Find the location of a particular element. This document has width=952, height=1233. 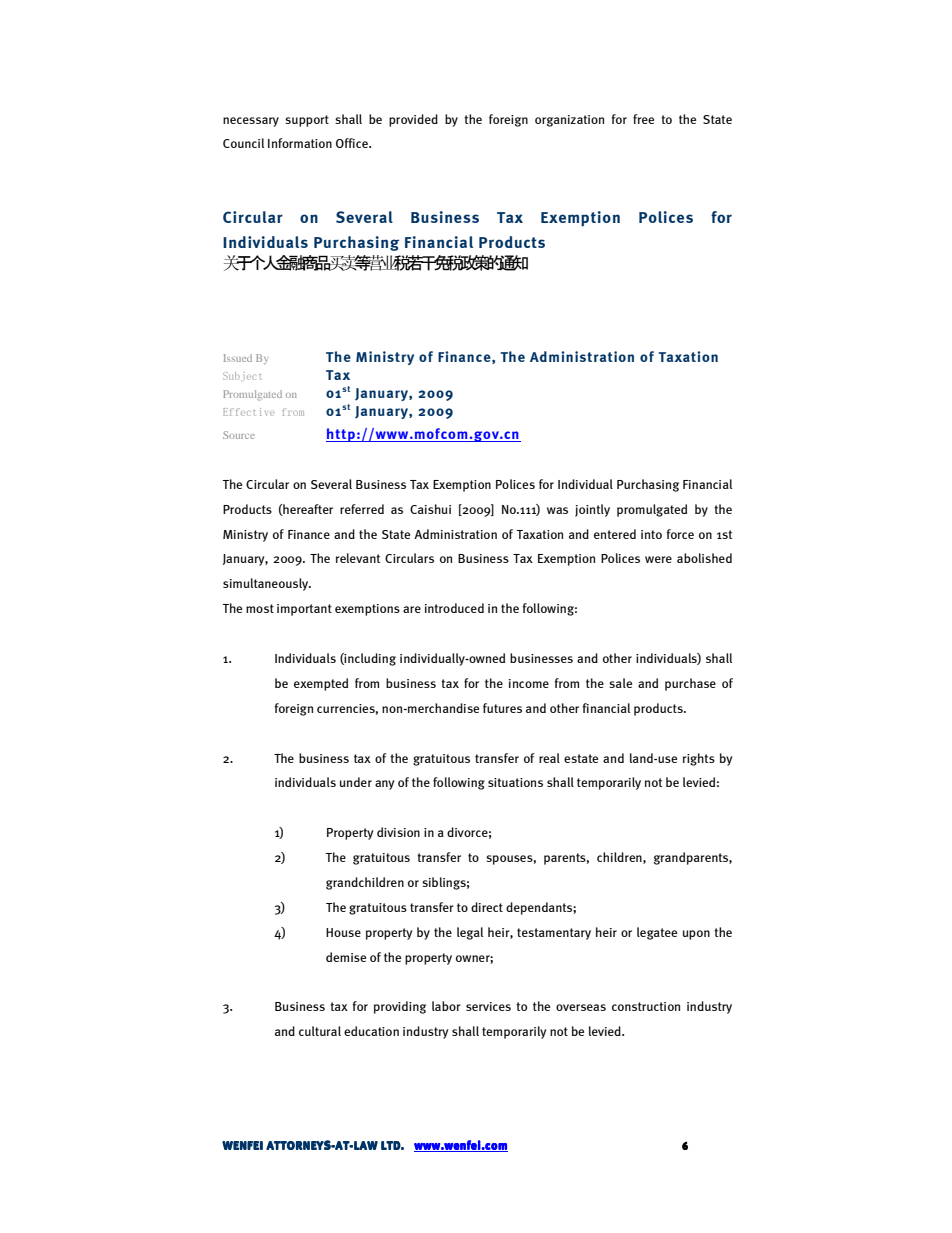

futures is located at coordinates (502, 708).
